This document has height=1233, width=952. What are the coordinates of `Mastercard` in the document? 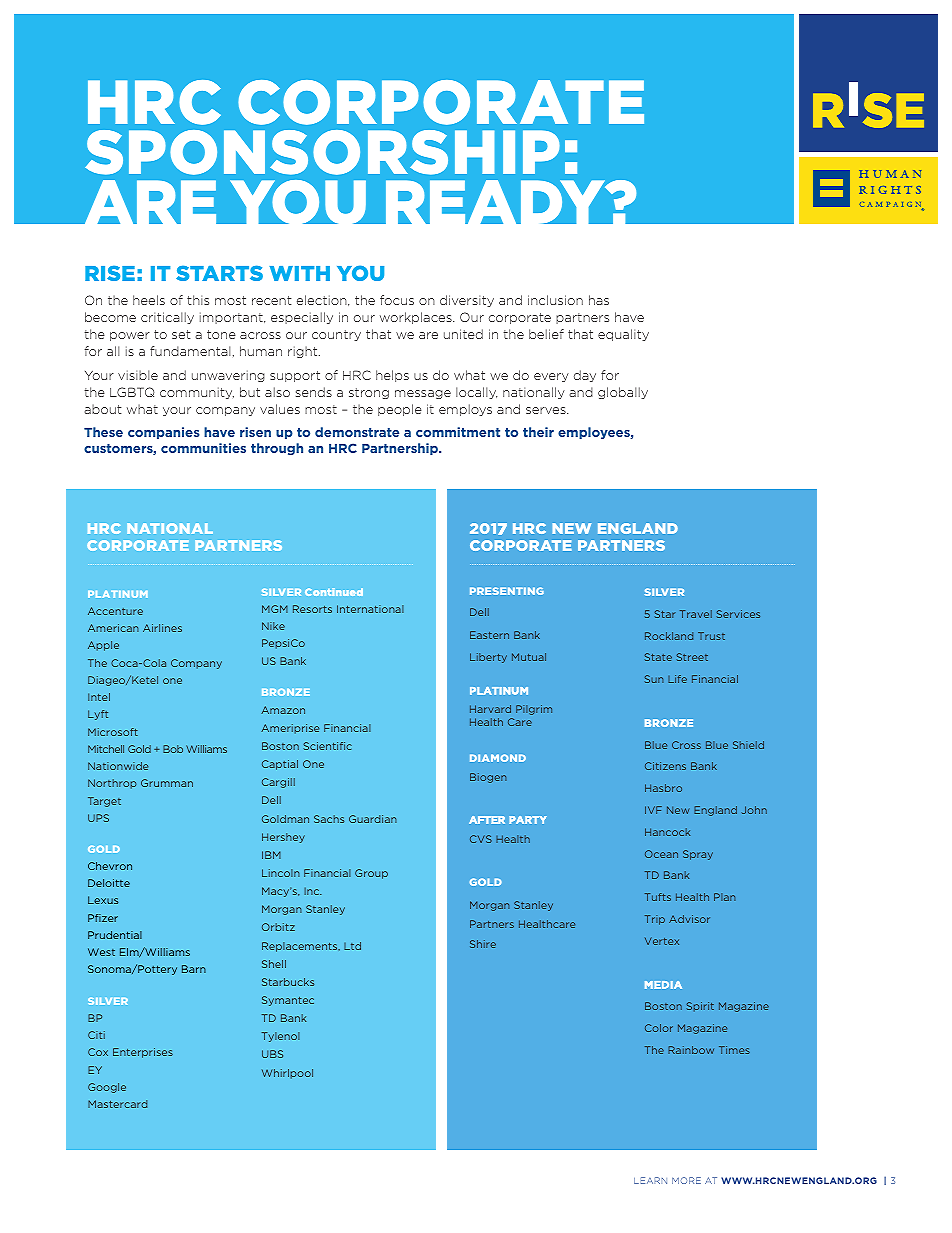 It's located at (117, 1104).
